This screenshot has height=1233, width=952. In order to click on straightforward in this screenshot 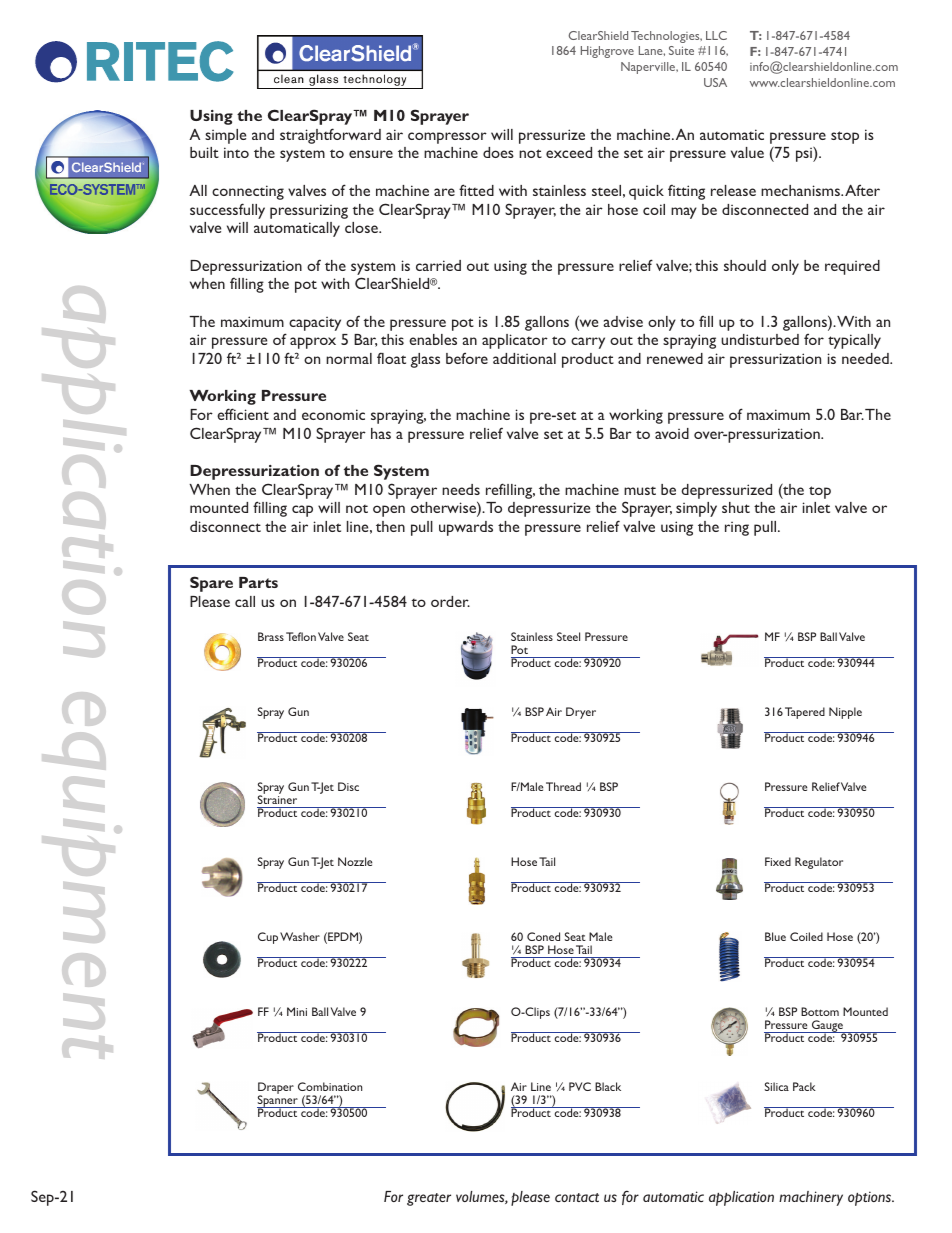, I will do `click(330, 136)`.
